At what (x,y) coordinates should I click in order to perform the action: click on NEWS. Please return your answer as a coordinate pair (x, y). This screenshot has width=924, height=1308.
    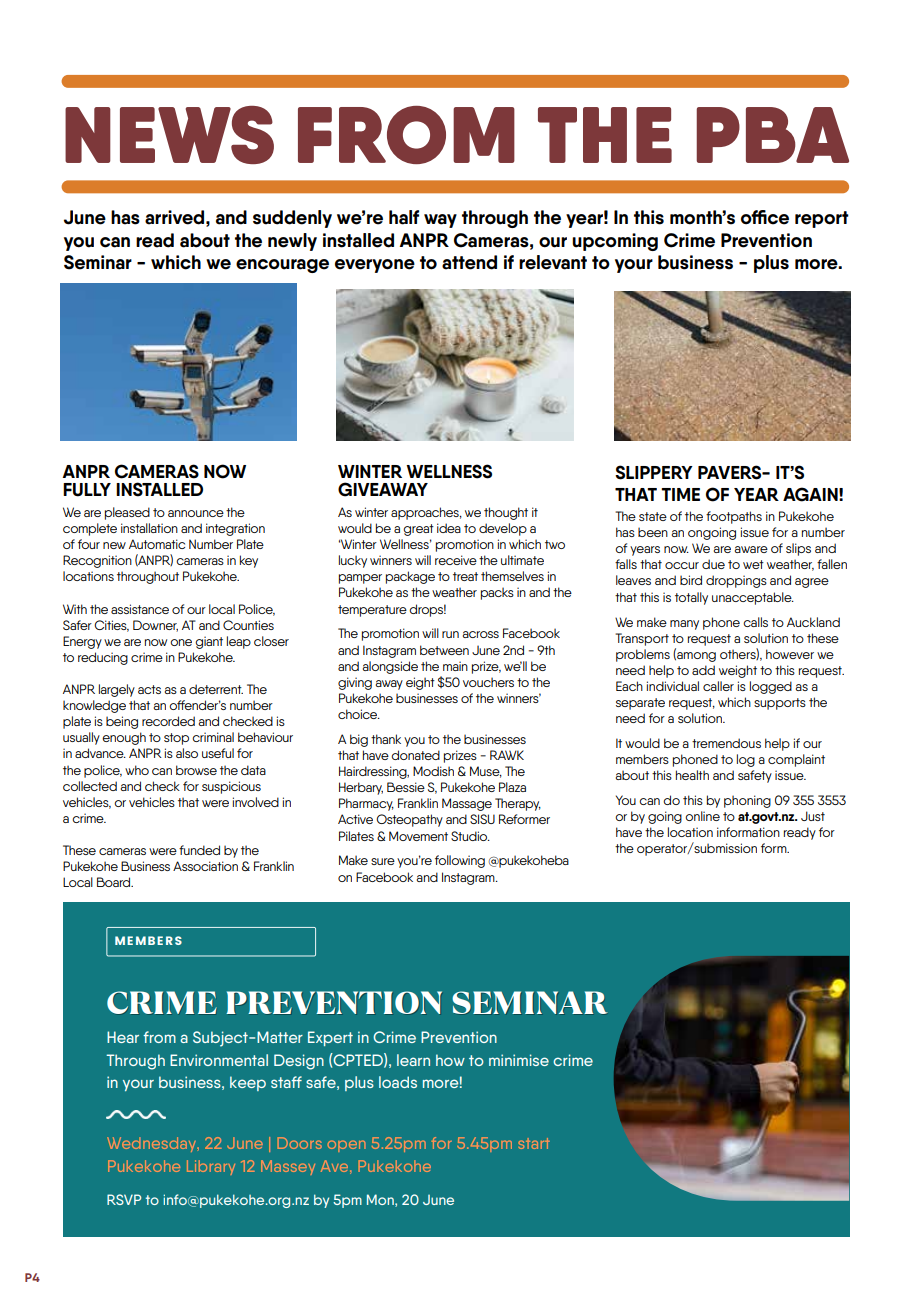
    Looking at the image, I should click on (169, 135).
